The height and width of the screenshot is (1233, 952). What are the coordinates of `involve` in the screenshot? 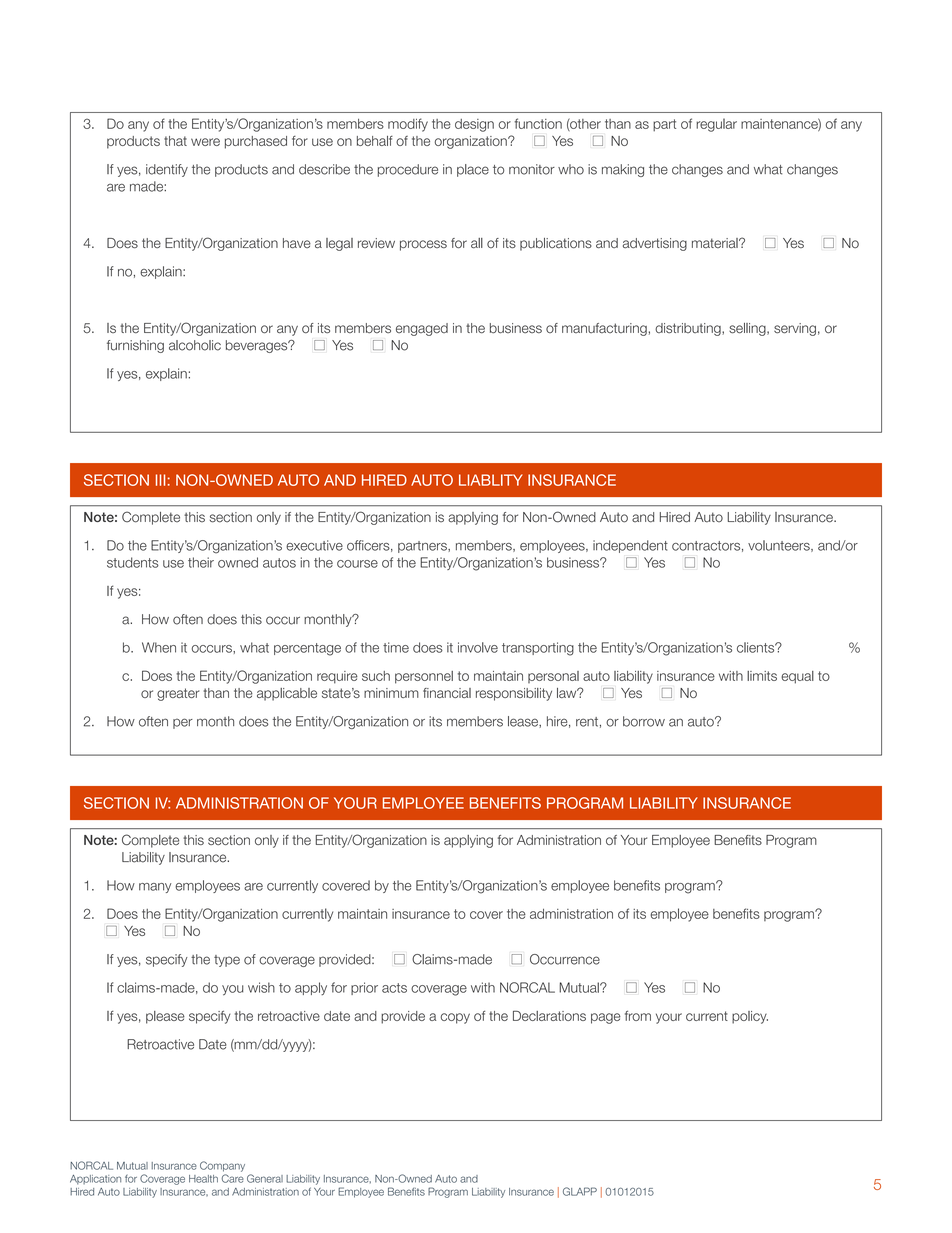 It's located at (478, 647).
